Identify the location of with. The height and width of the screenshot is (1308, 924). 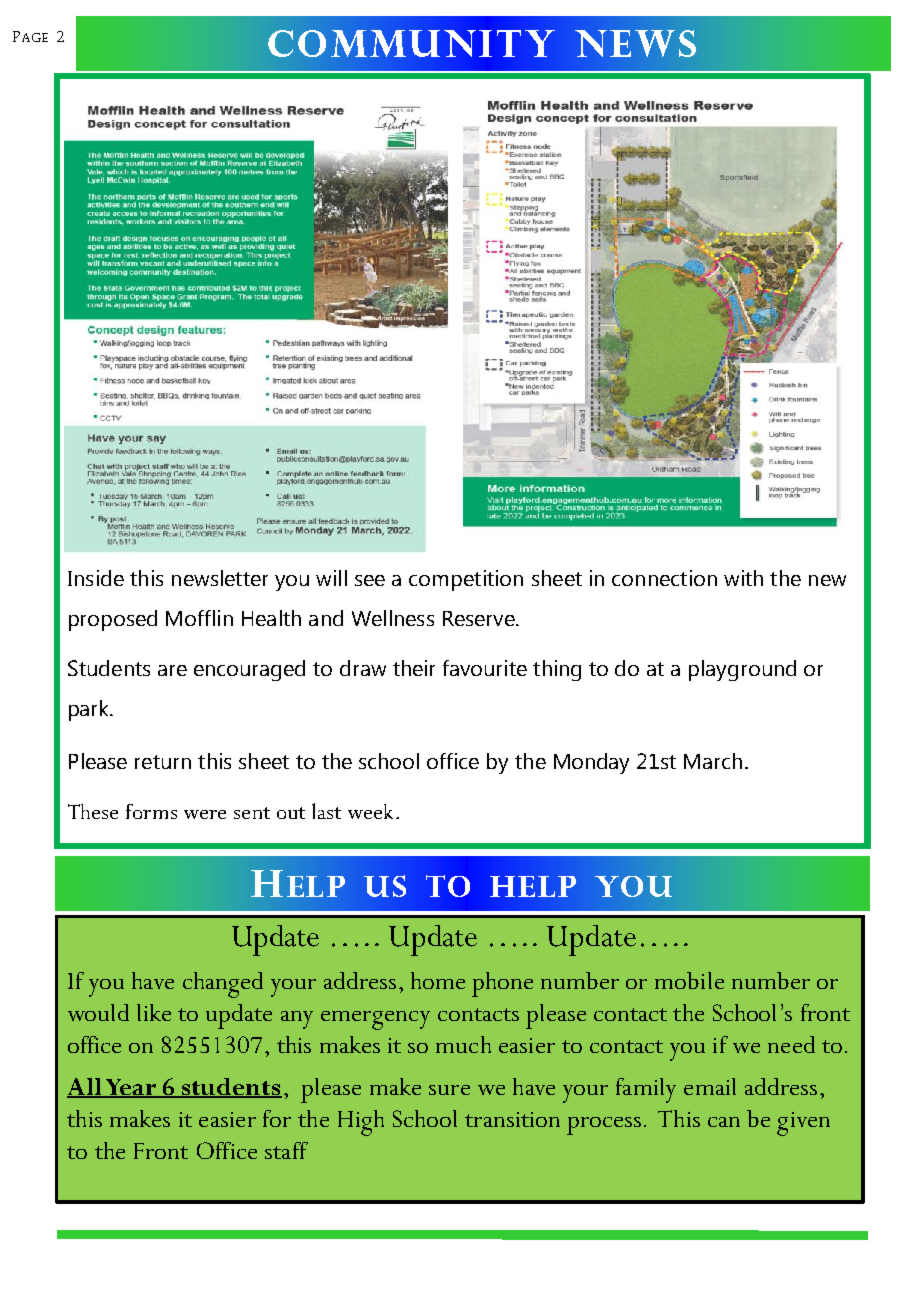
(743, 578).
